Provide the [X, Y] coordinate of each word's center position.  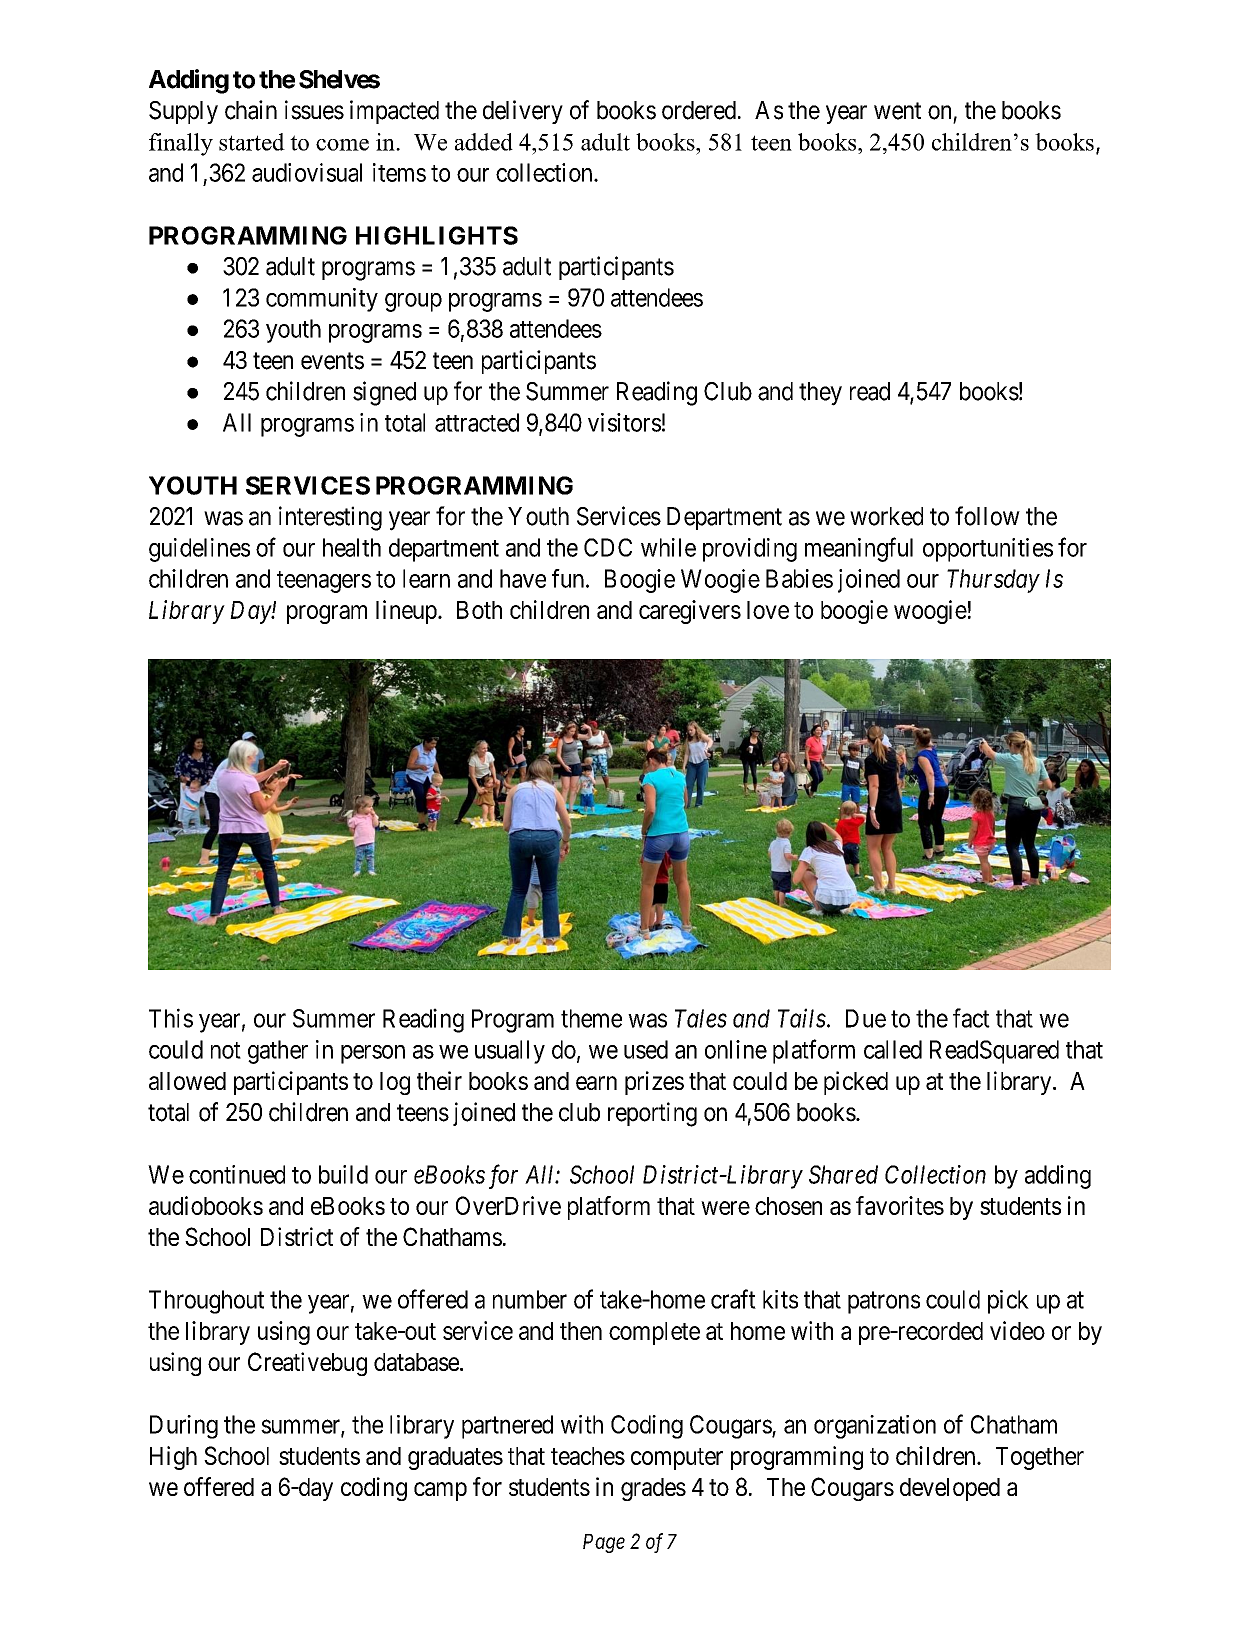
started [252, 142]
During [184, 1427]
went [897, 111]
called [893, 1049]
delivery [523, 112]
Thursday [993, 581]
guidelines [199, 550]
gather [278, 1052]
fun [569, 578]
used [646, 1049]
